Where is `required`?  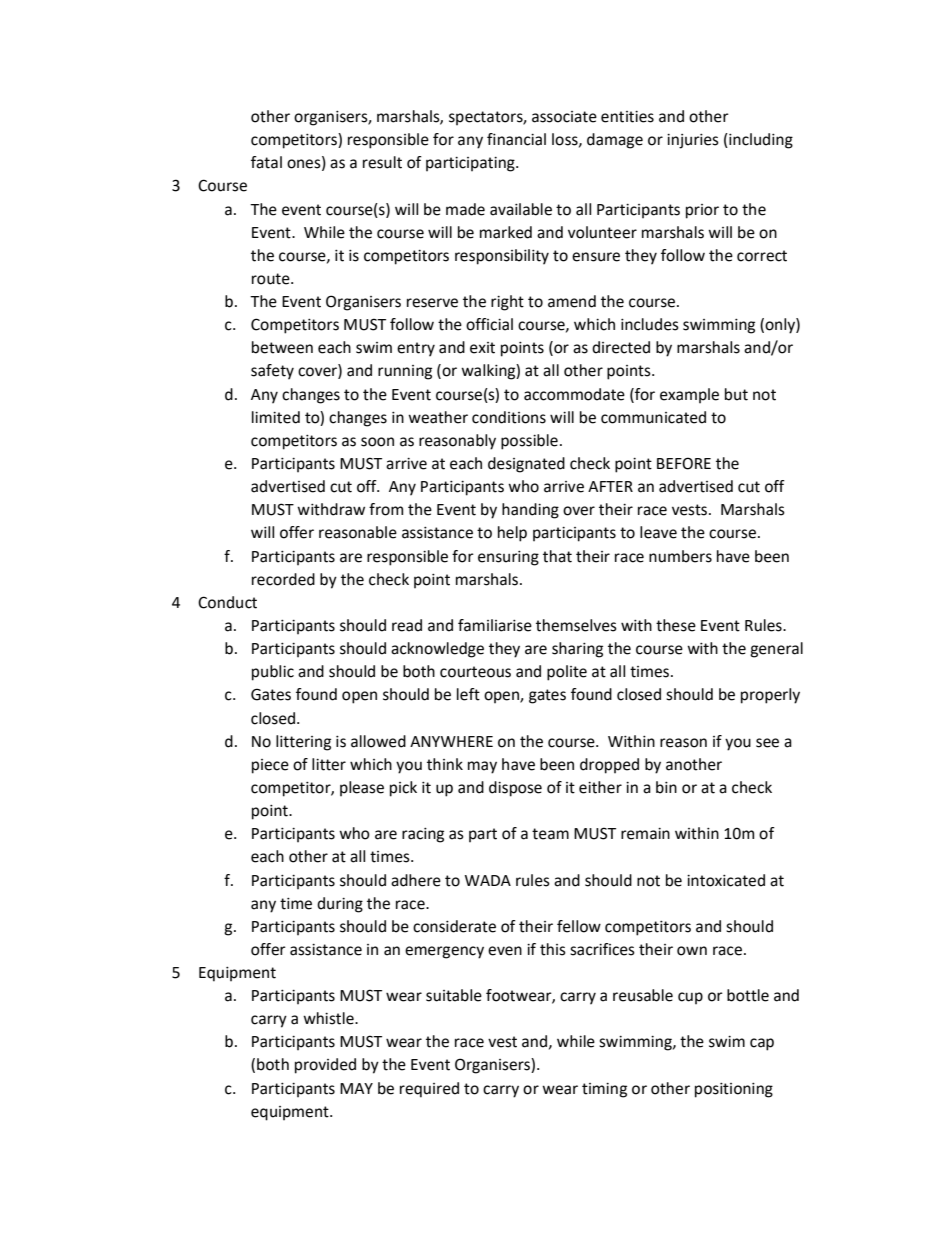
required is located at coordinates (429, 1090).
